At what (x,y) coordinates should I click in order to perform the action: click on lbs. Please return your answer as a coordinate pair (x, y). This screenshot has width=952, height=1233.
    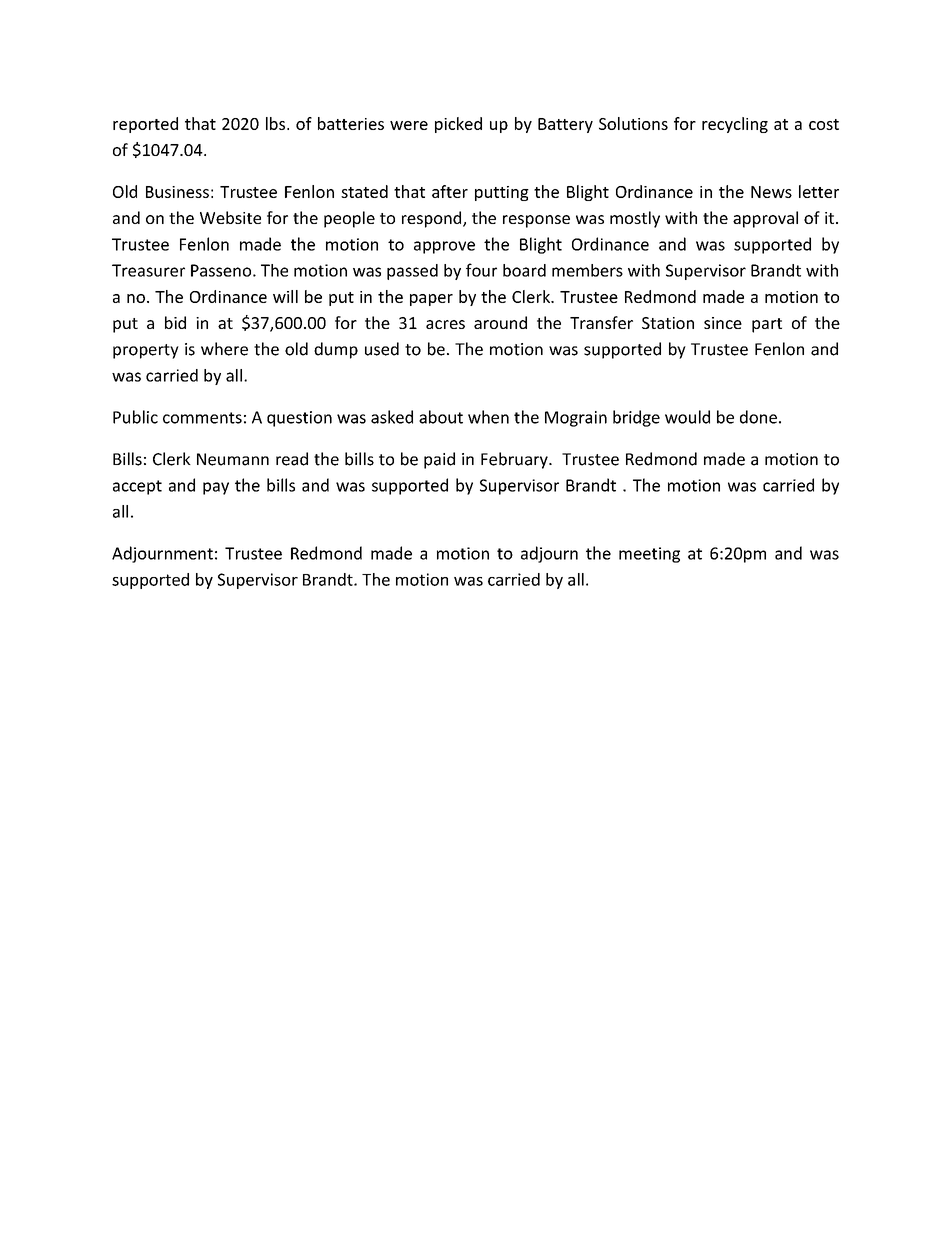
    Looking at the image, I should click on (277, 123).
